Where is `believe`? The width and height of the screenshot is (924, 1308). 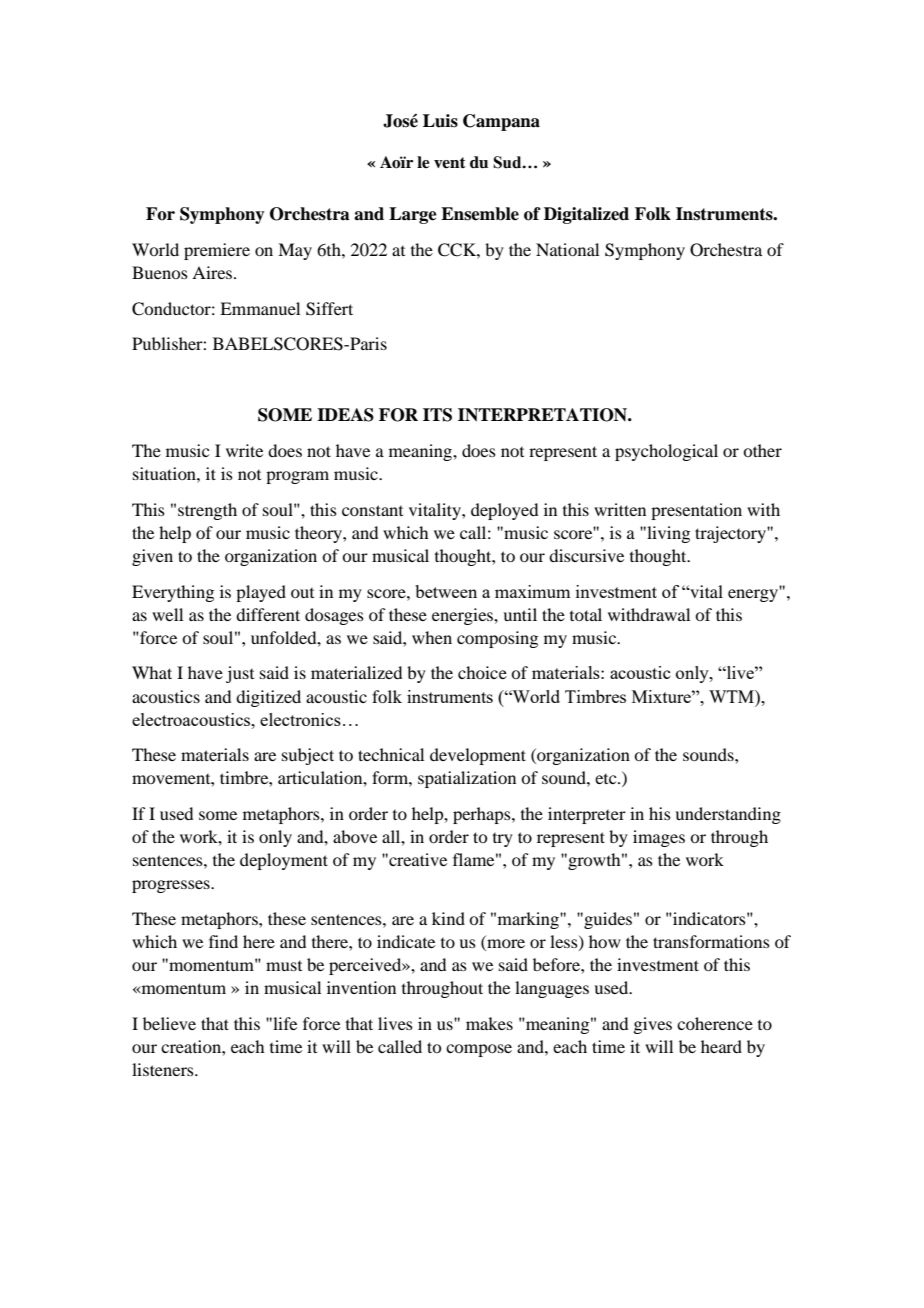 believe is located at coordinates (169, 1023).
